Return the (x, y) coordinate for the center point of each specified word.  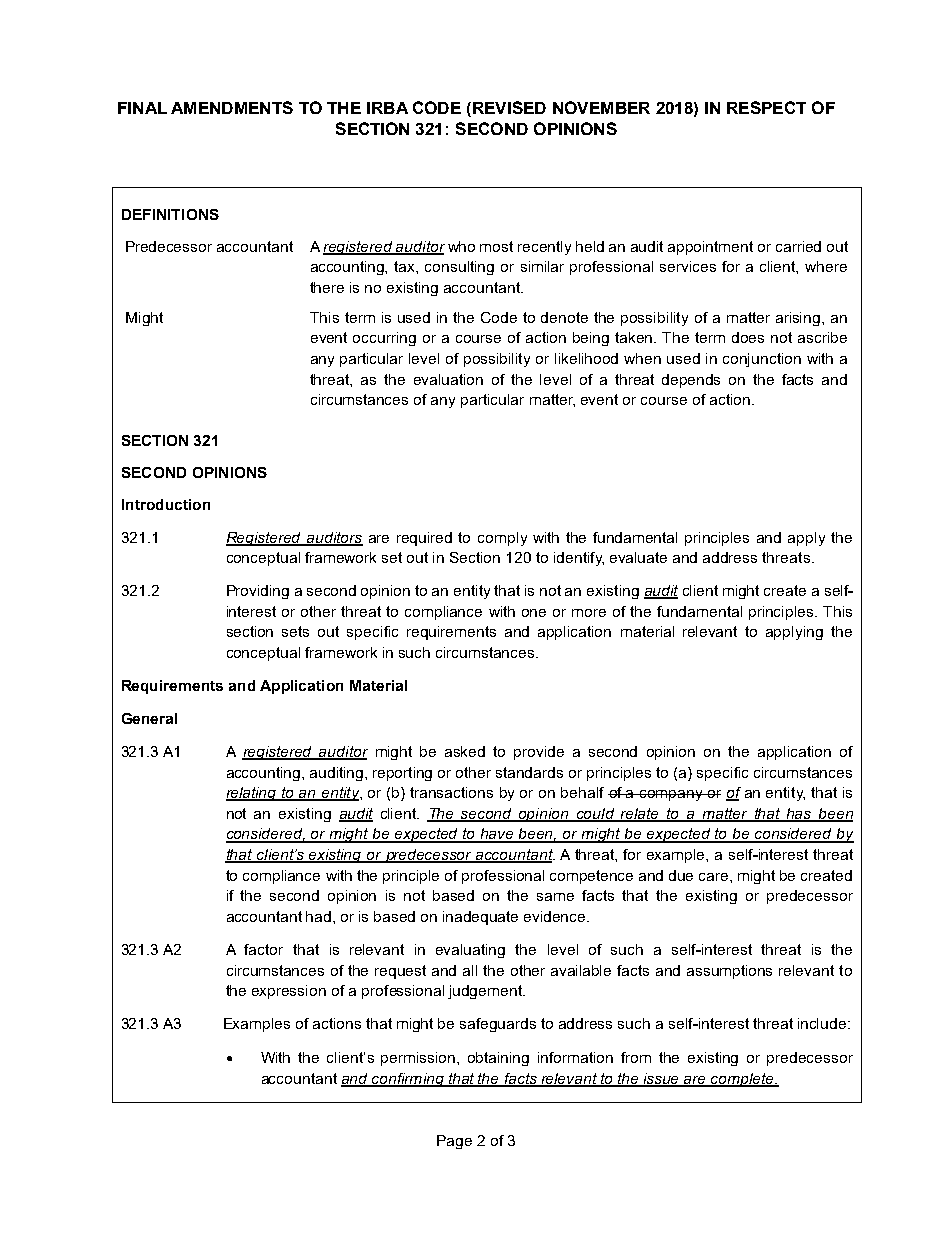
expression (289, 992)
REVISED (509, 107)
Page (454, 1142)
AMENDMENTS (232, 107)
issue (662, 1079)
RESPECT (766, 107)
